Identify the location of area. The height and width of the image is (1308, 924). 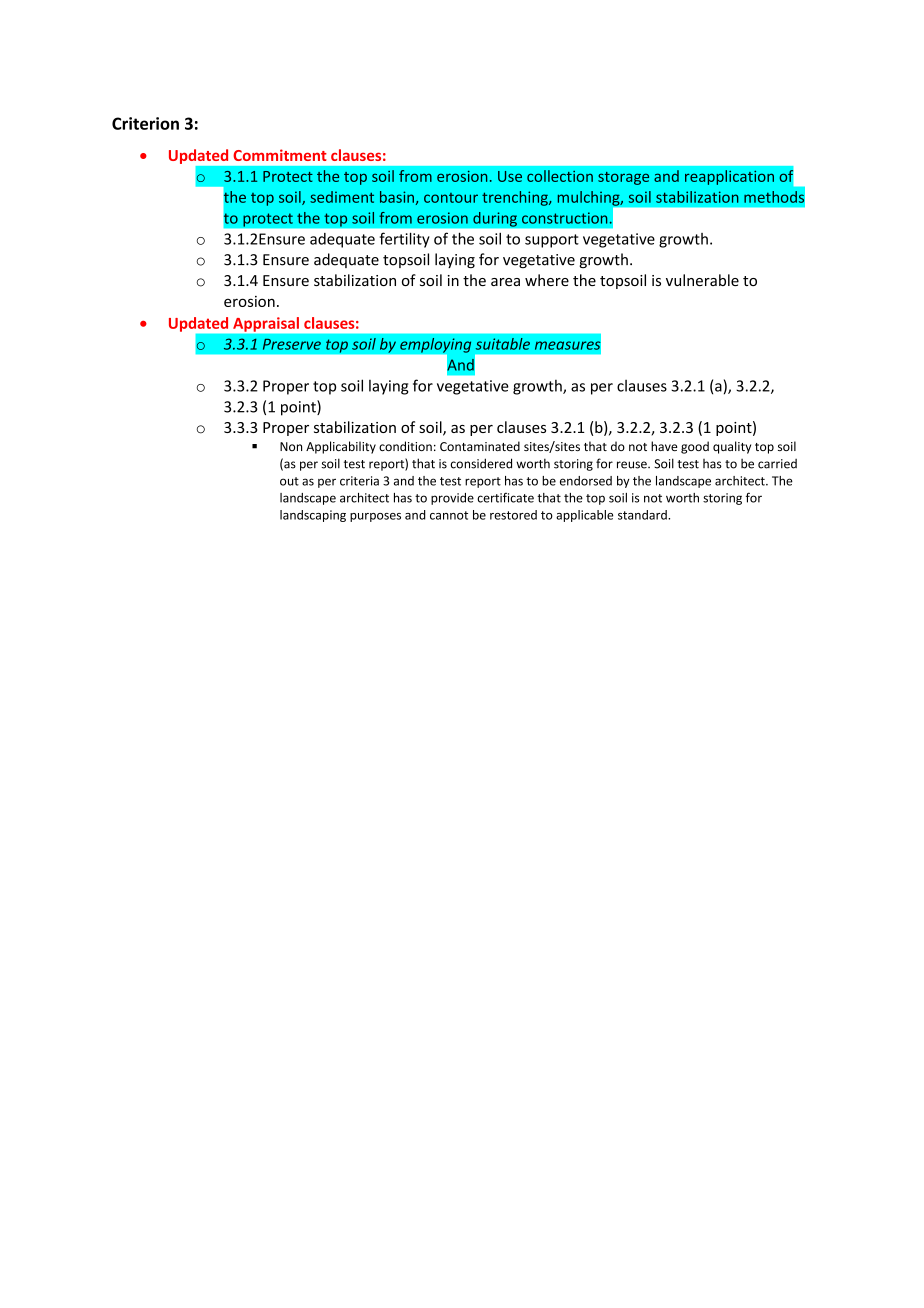
(505, 282).
